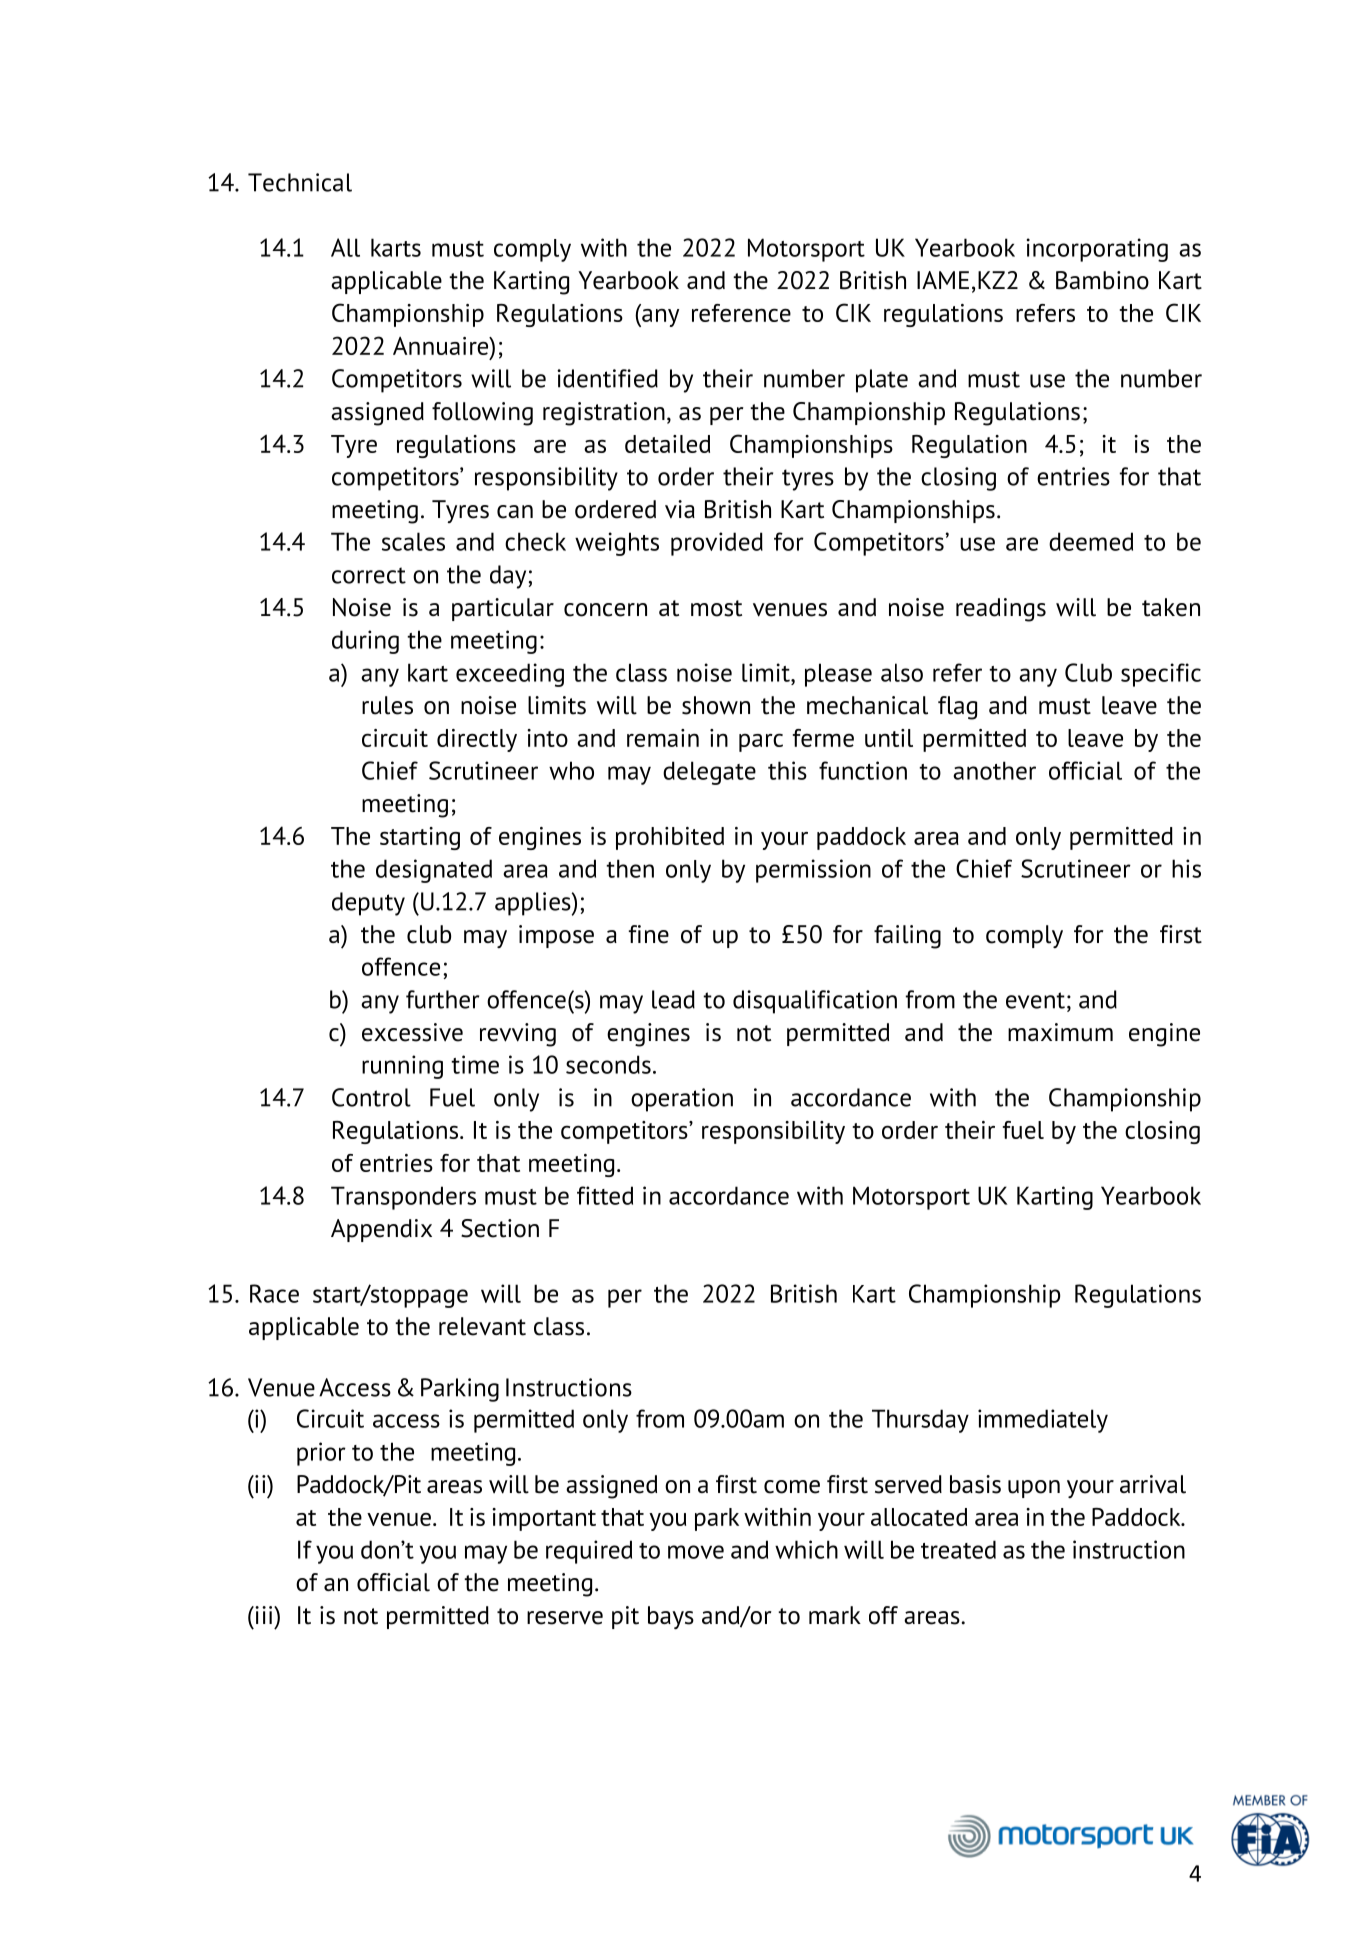  What do you see at coordinates (1097, 250) in the page?
I see `incorporating` at bounding box center [1097, 250].
